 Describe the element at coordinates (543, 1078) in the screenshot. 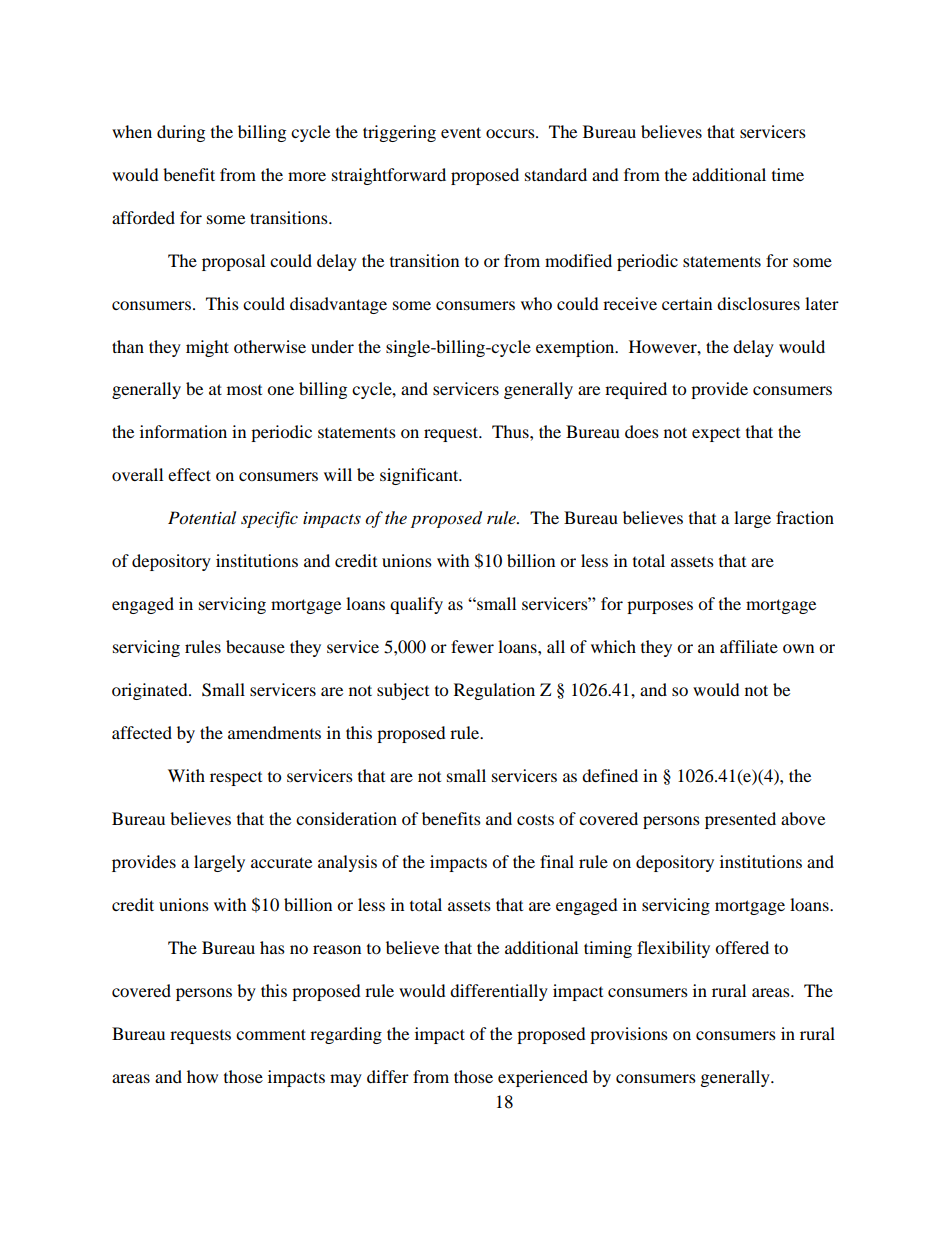

I see `experienced` at that location.
